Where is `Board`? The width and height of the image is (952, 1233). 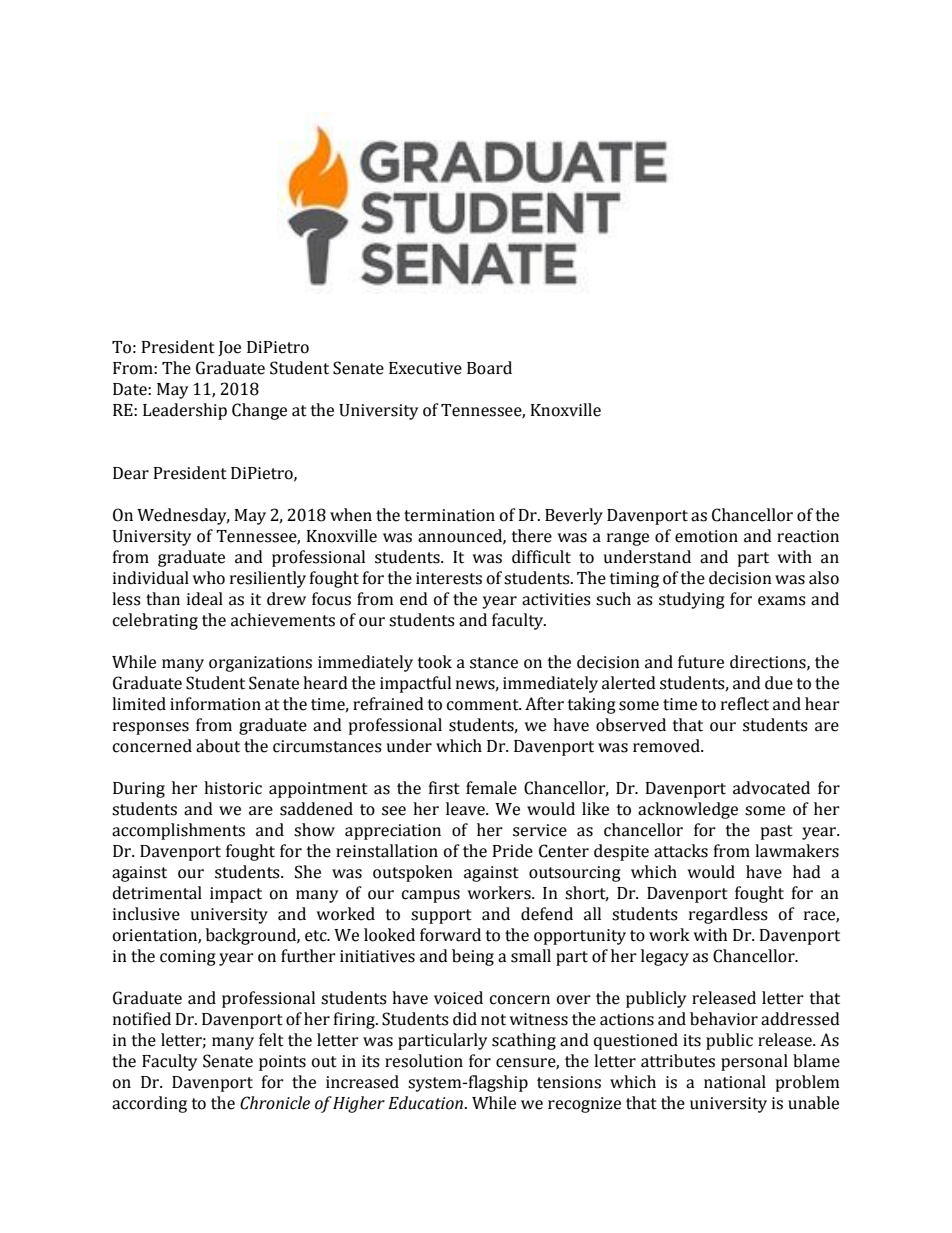
Board is located at coordinates (489, 368).
